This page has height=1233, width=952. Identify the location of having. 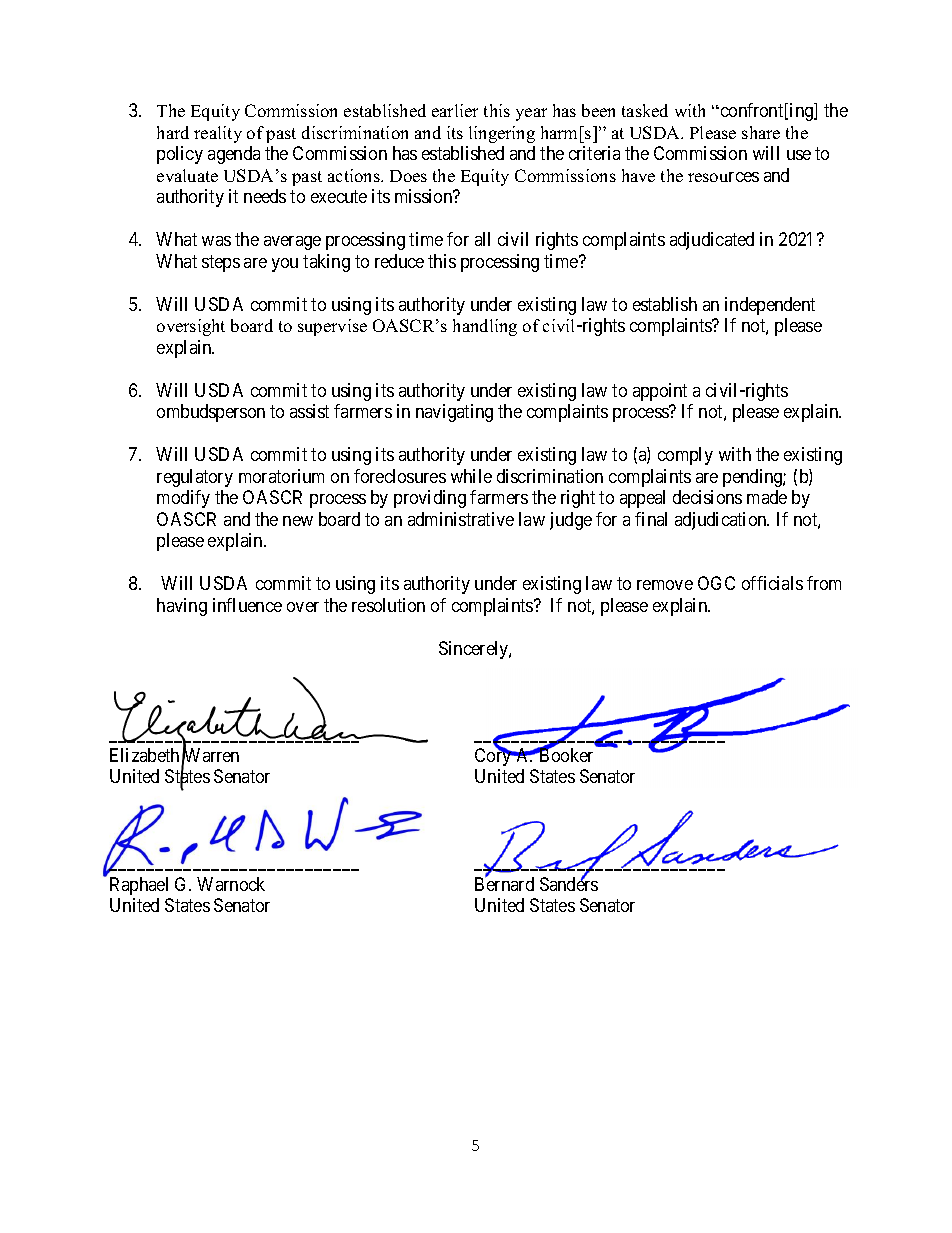
(182, 607).
